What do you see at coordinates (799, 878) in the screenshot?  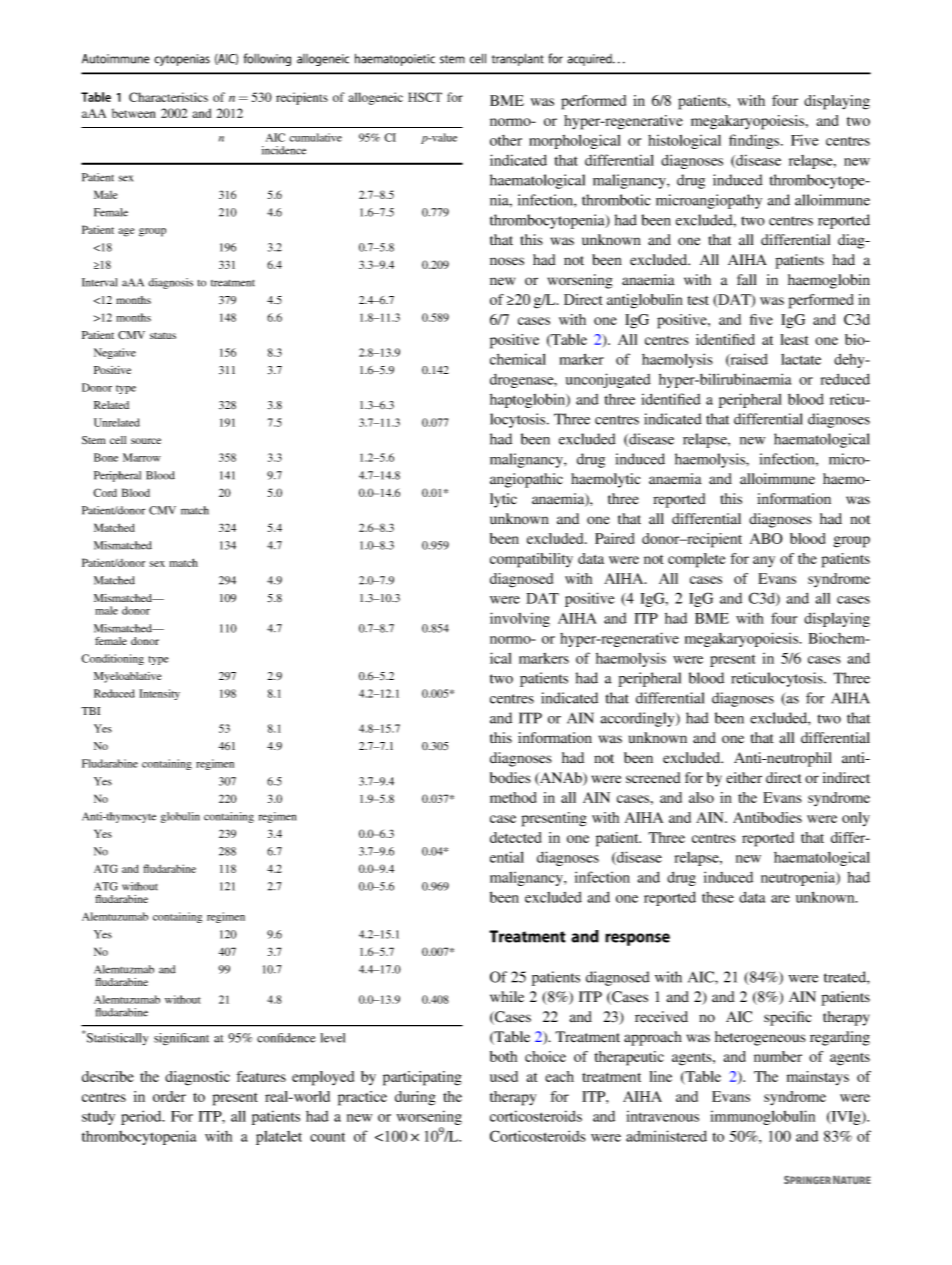 I see `neutropenia` at bounding box center [799, 878].
